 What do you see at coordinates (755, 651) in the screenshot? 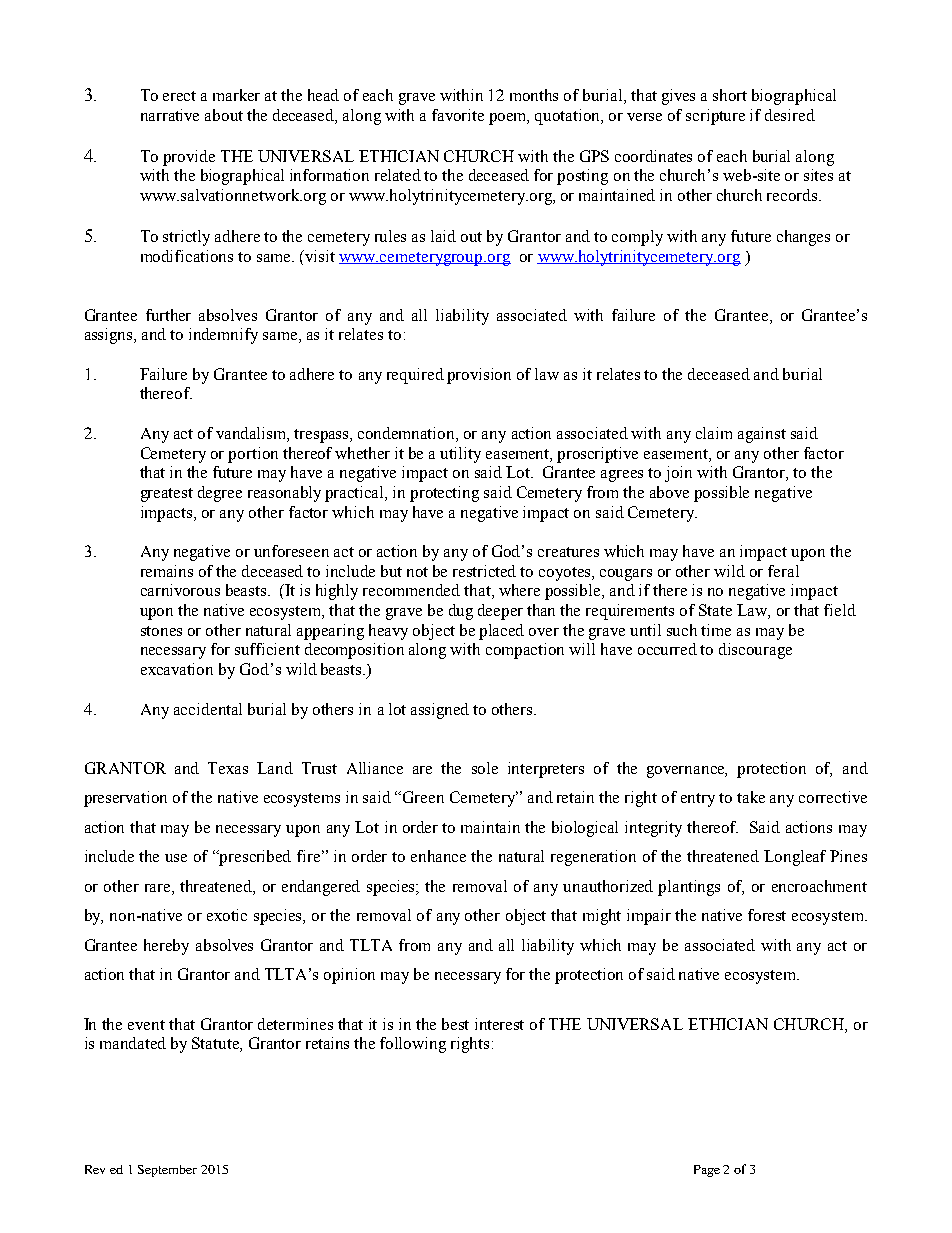
I see `discourage` at bounding box center [755, 651].
